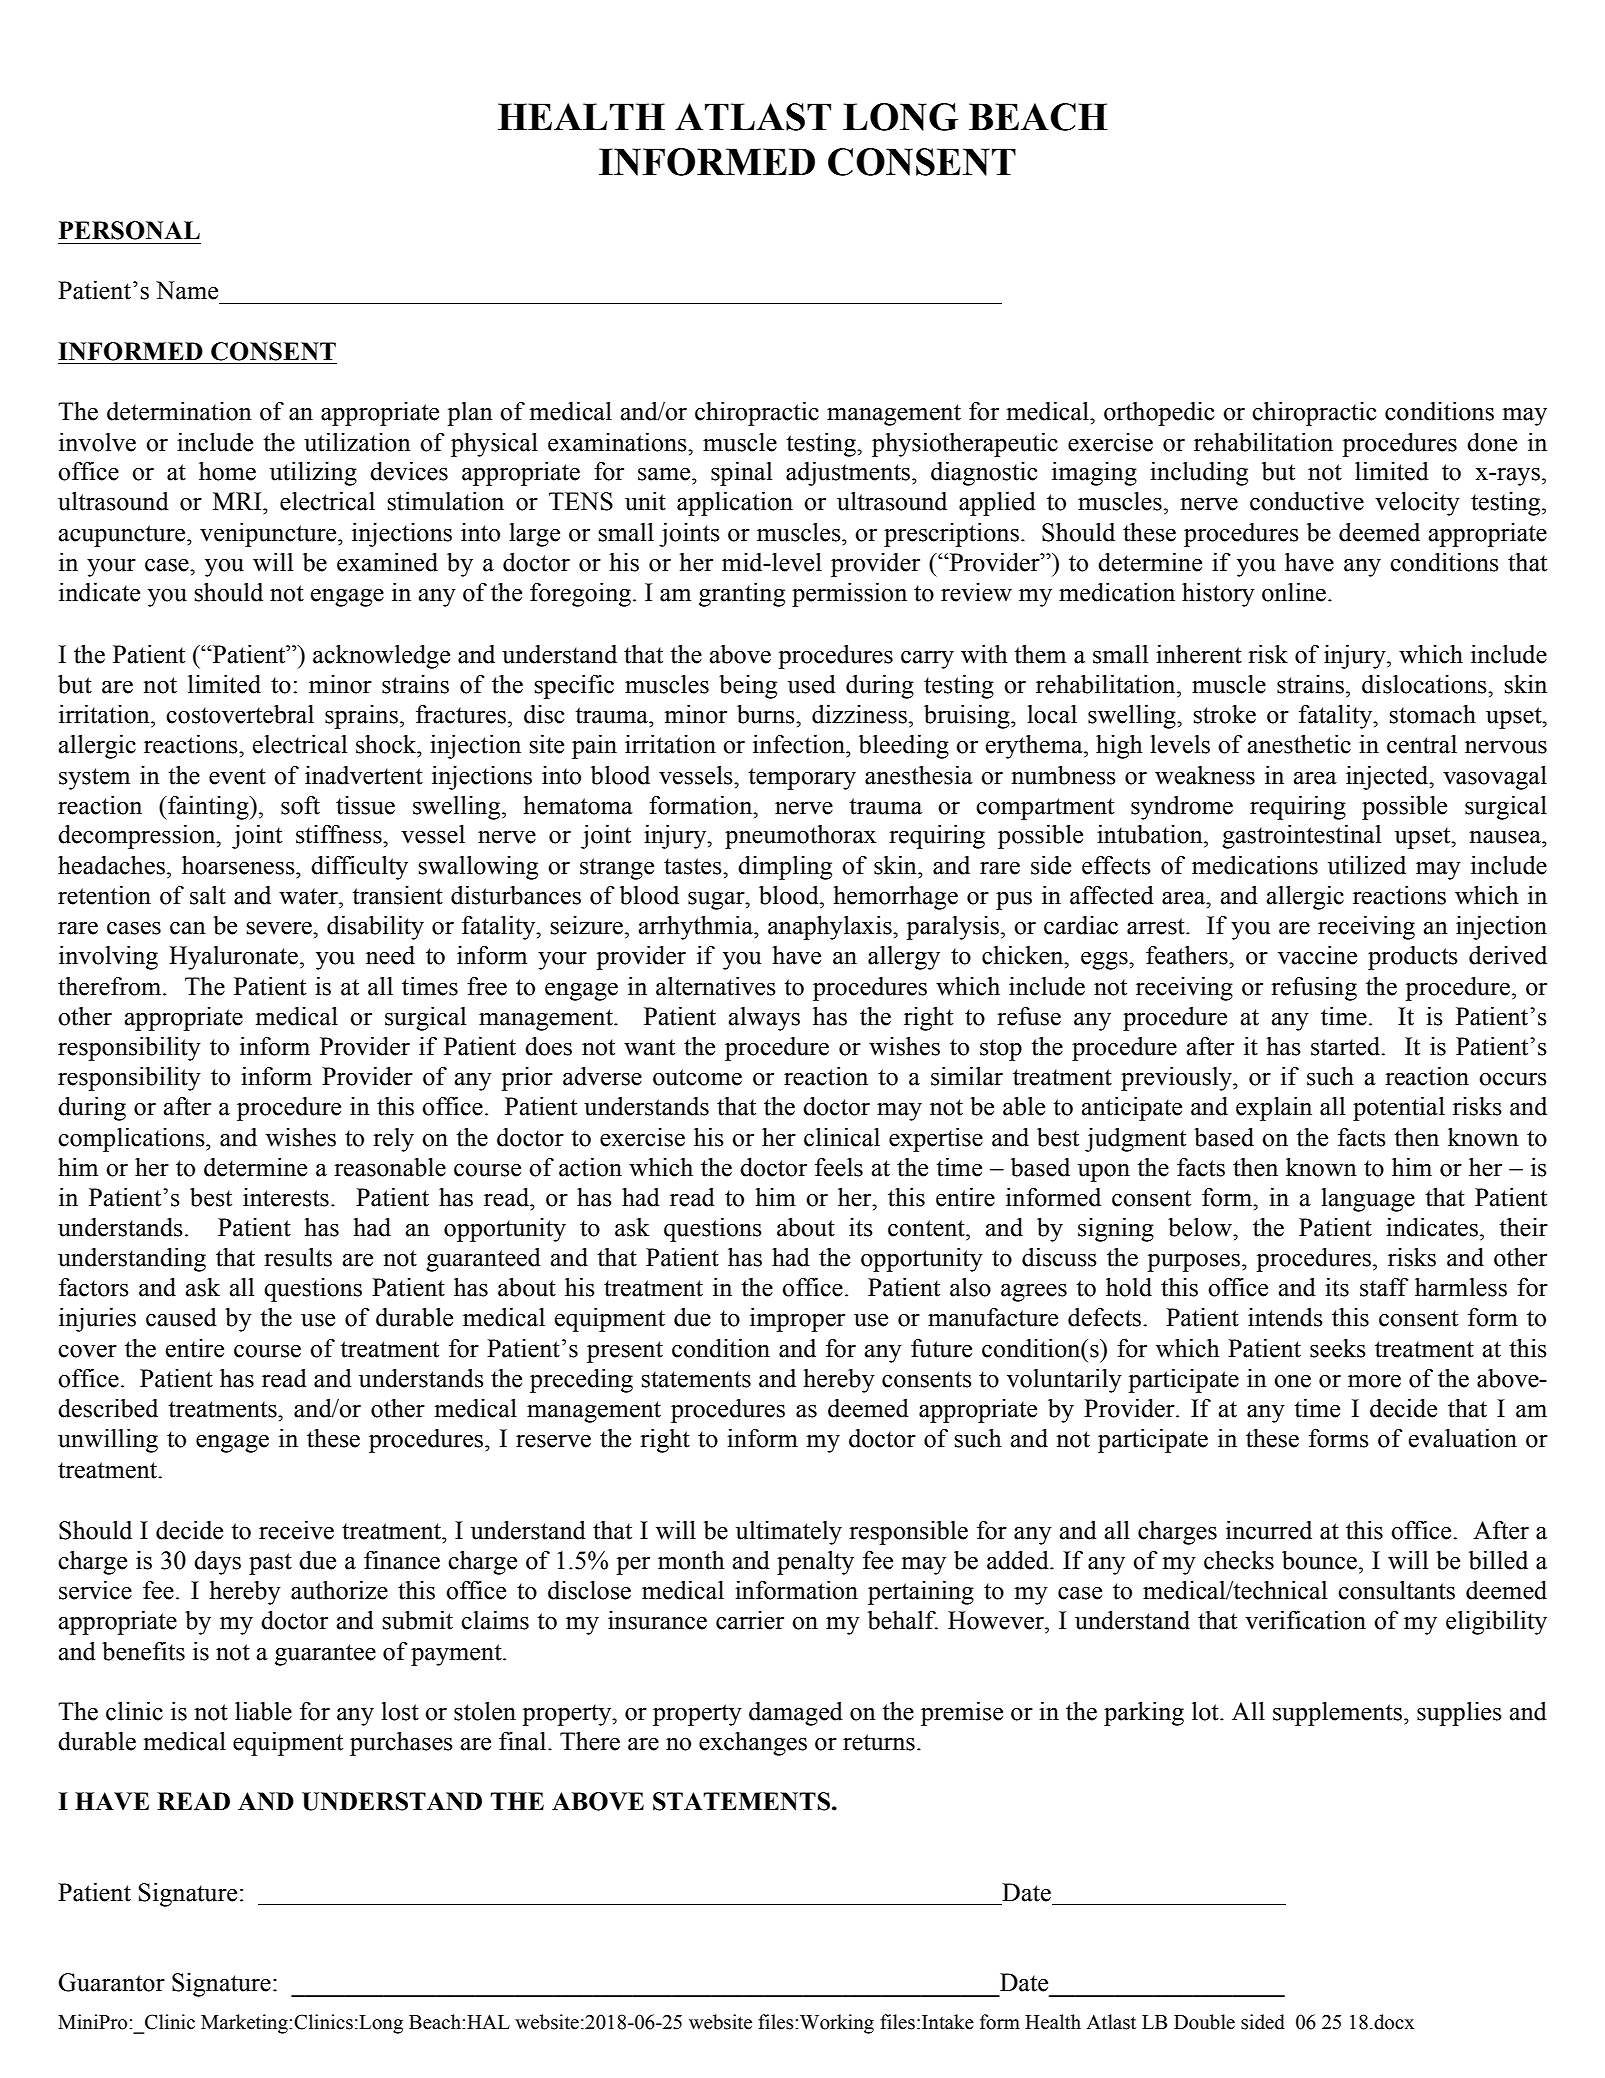 The width and height of the image is (1605, 2078). Describe the element at coordinates (1159, 414) in the image. I see `orthopedic` at that location.
